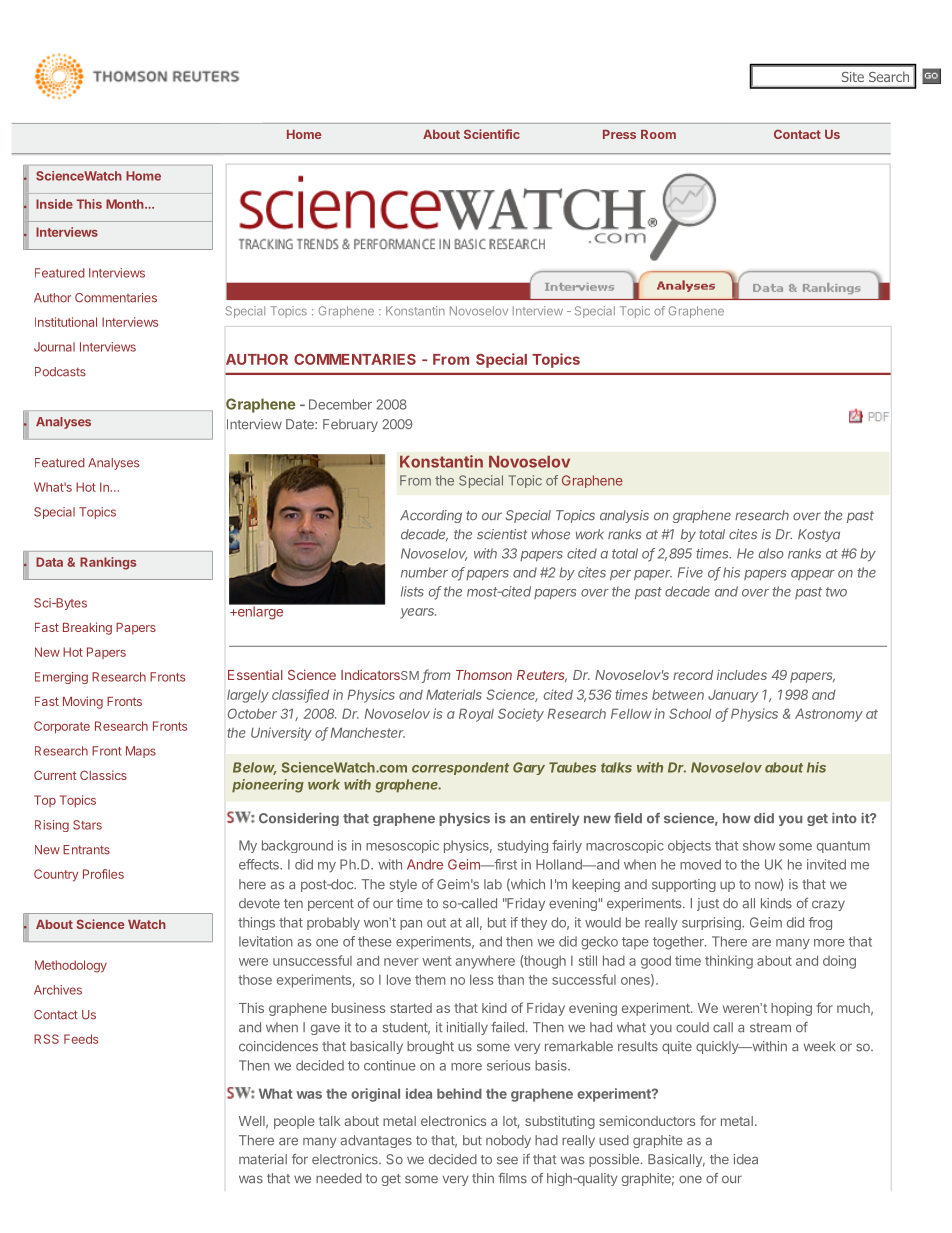  I want to click on nobody, so click(508, 1141).
